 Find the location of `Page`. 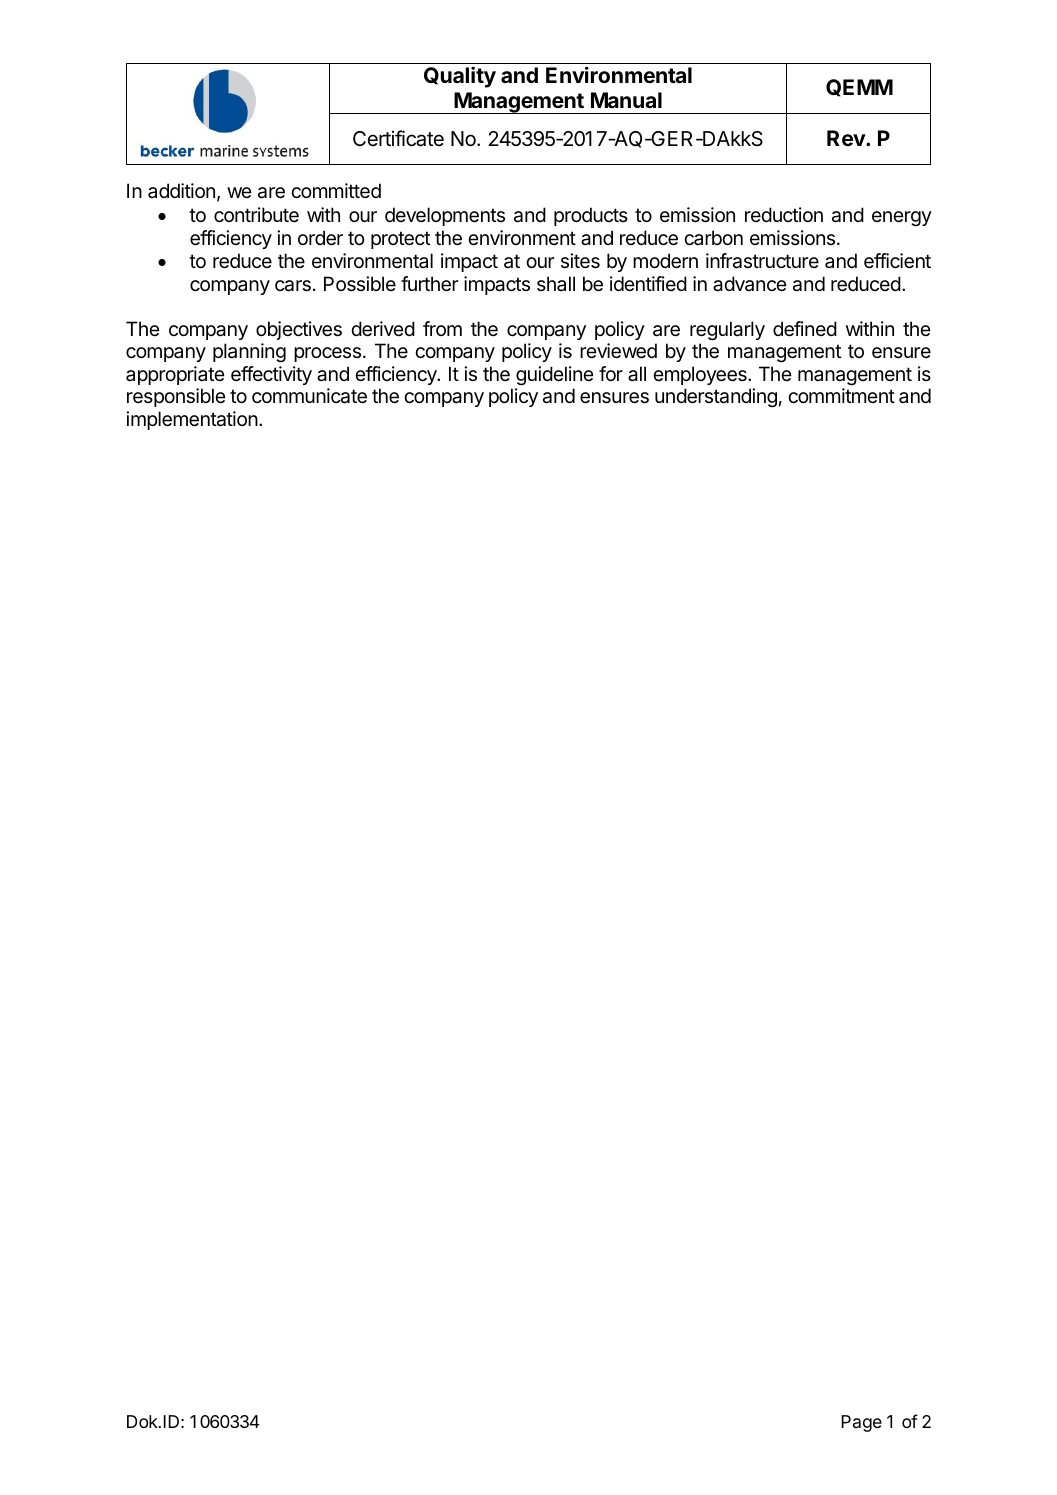

Page is located at coordinates (861, 1423).
